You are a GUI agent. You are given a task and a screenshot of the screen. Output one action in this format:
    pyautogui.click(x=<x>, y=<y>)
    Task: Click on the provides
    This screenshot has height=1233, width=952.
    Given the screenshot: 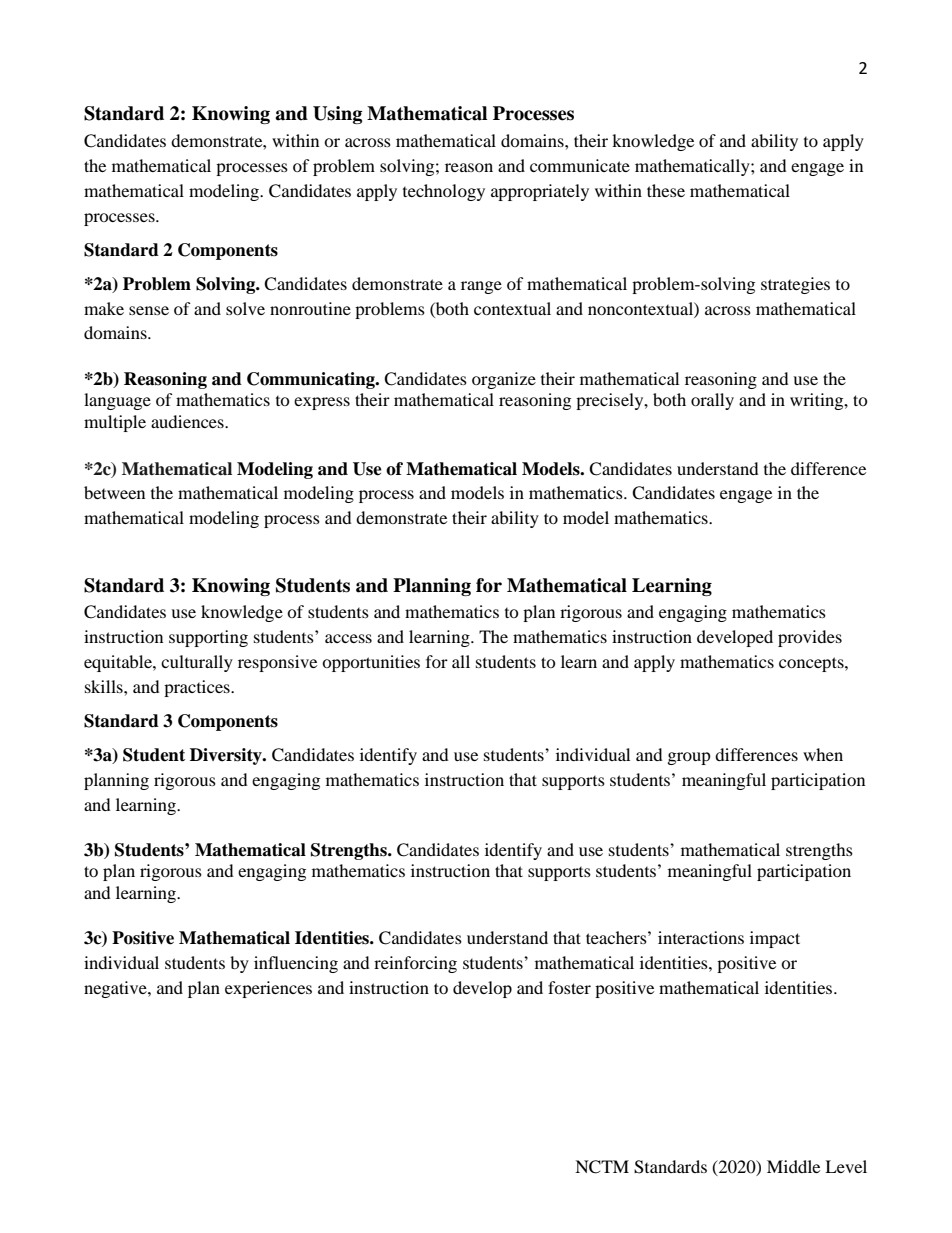 What is the action you would take?
    pyautogui.click(x=810, y=638)
